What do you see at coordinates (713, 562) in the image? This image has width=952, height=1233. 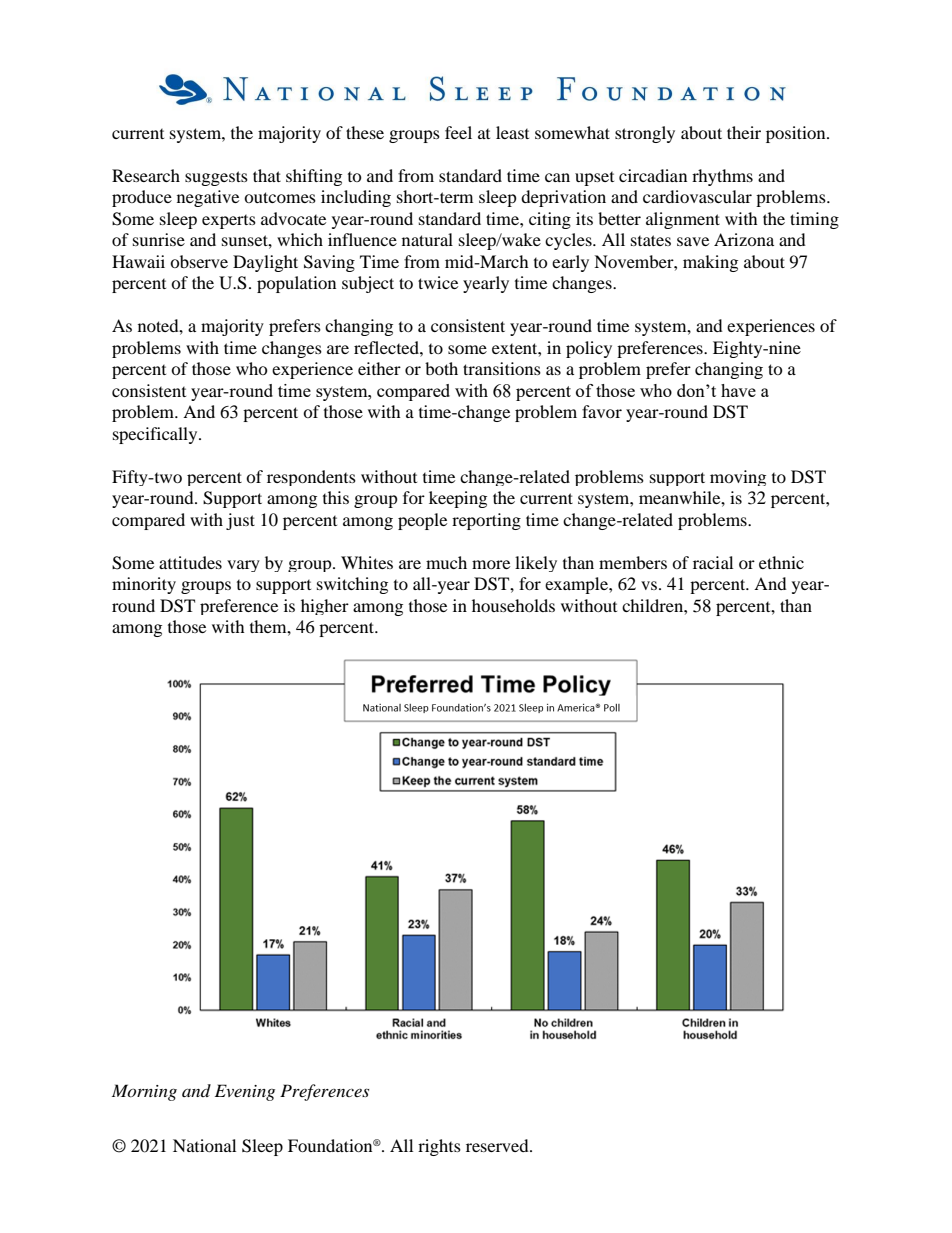 I see `racial` at bounding box center [713, 562].
